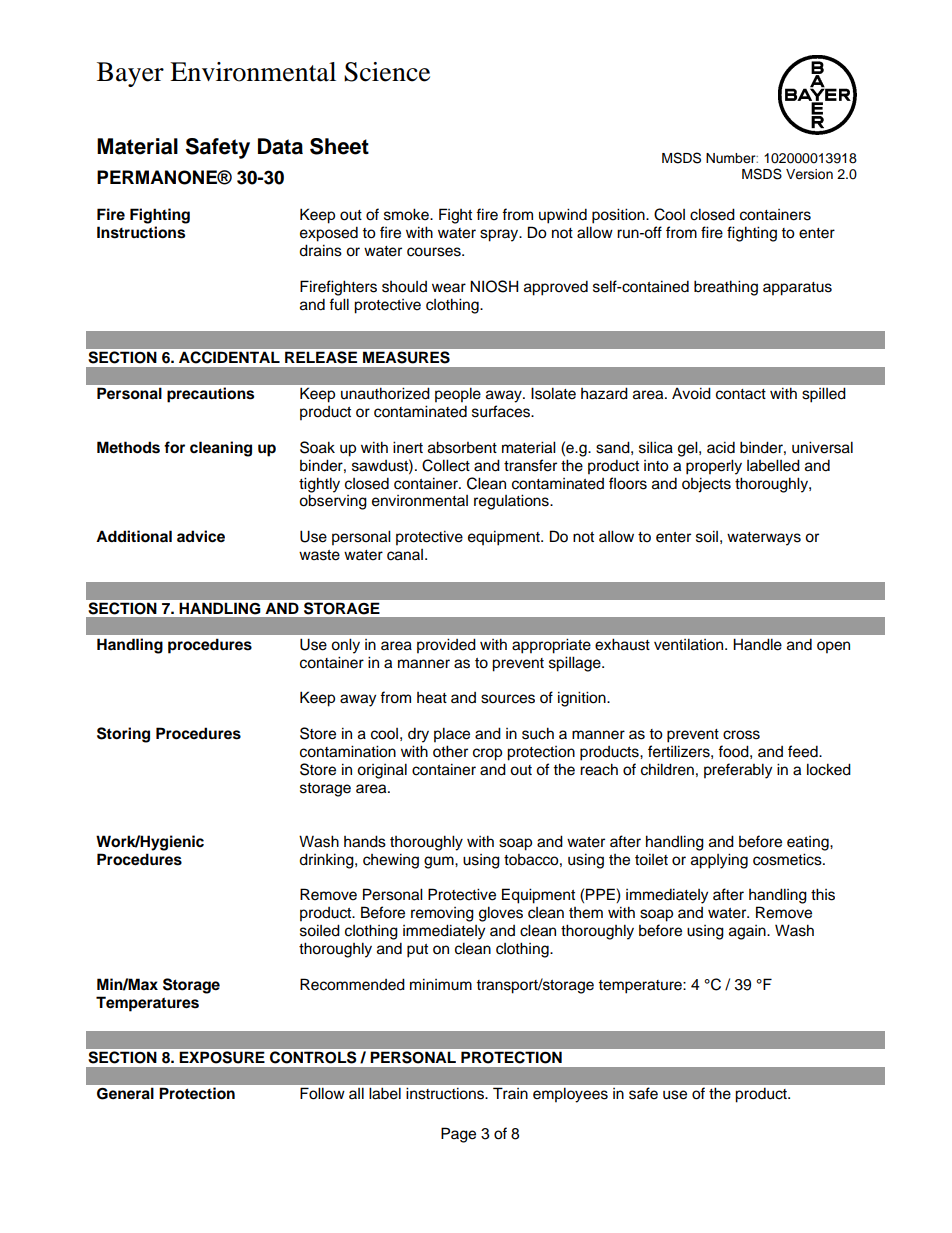 The width and height of the page is (952, 1233). I want to click on NIOSH, so click(494, 286).
